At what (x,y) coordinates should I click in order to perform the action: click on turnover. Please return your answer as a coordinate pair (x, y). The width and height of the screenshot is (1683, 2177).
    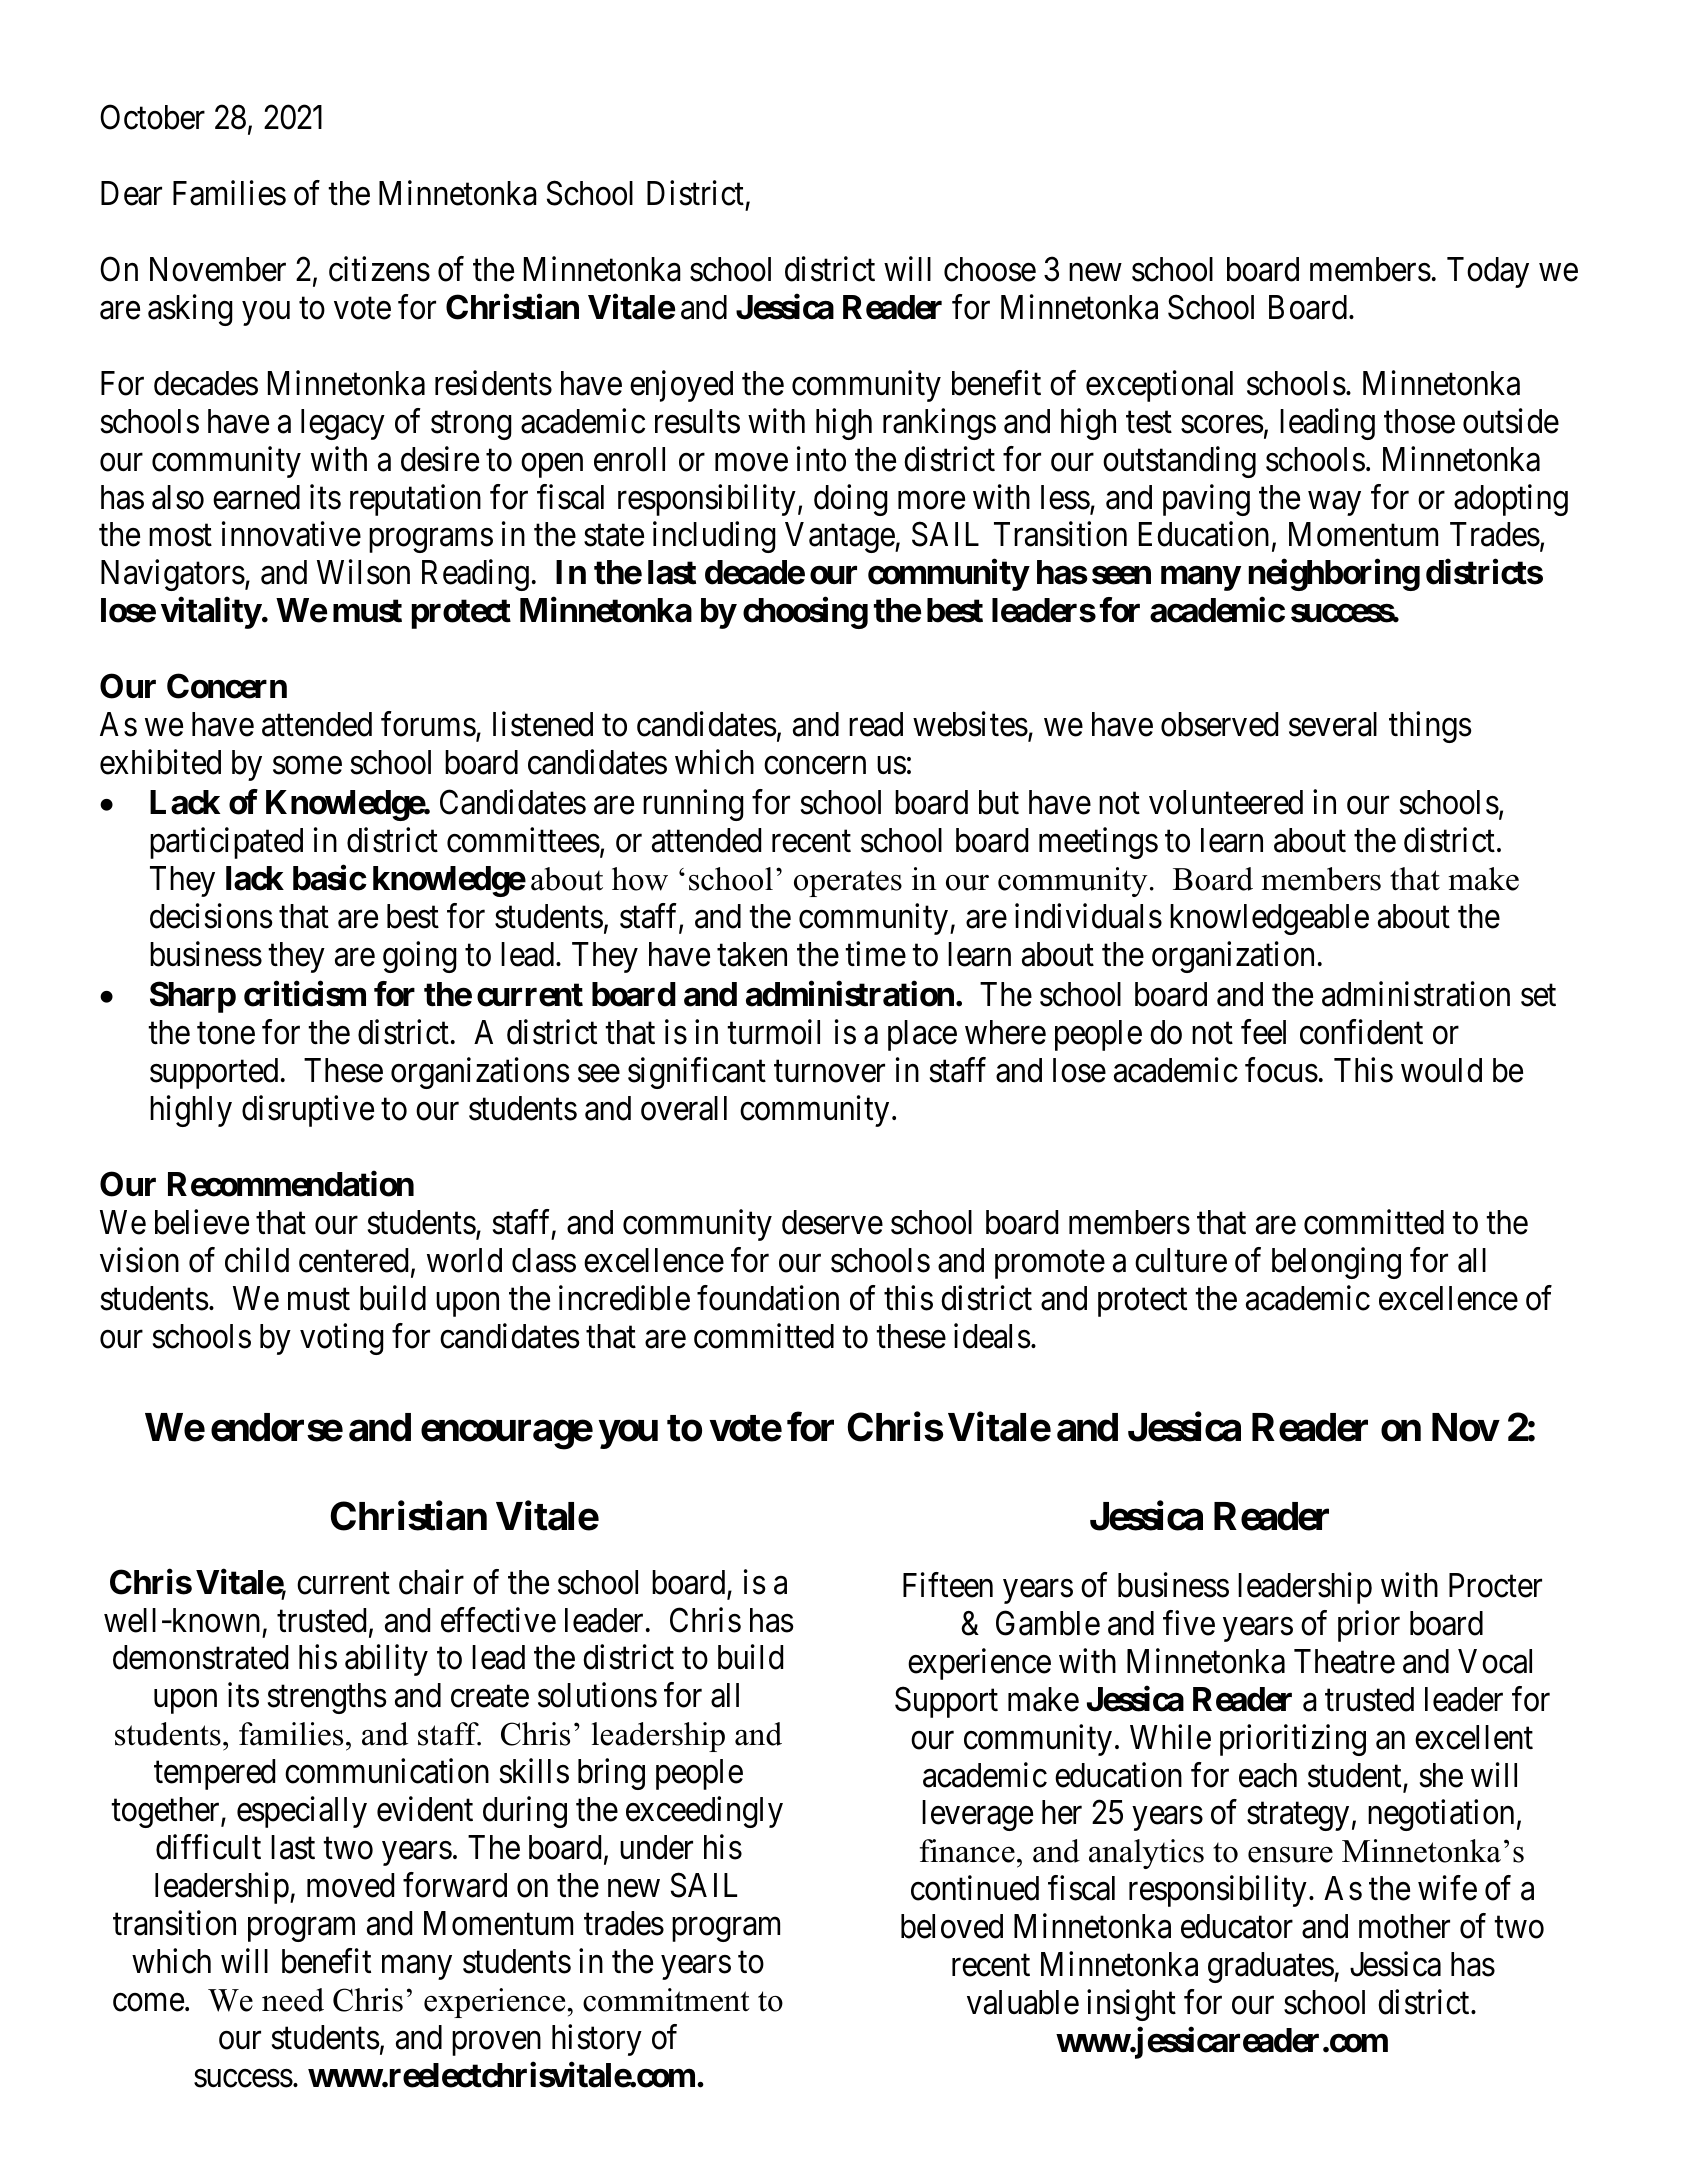
    Looking at the image, I should click on (829, 1072).
